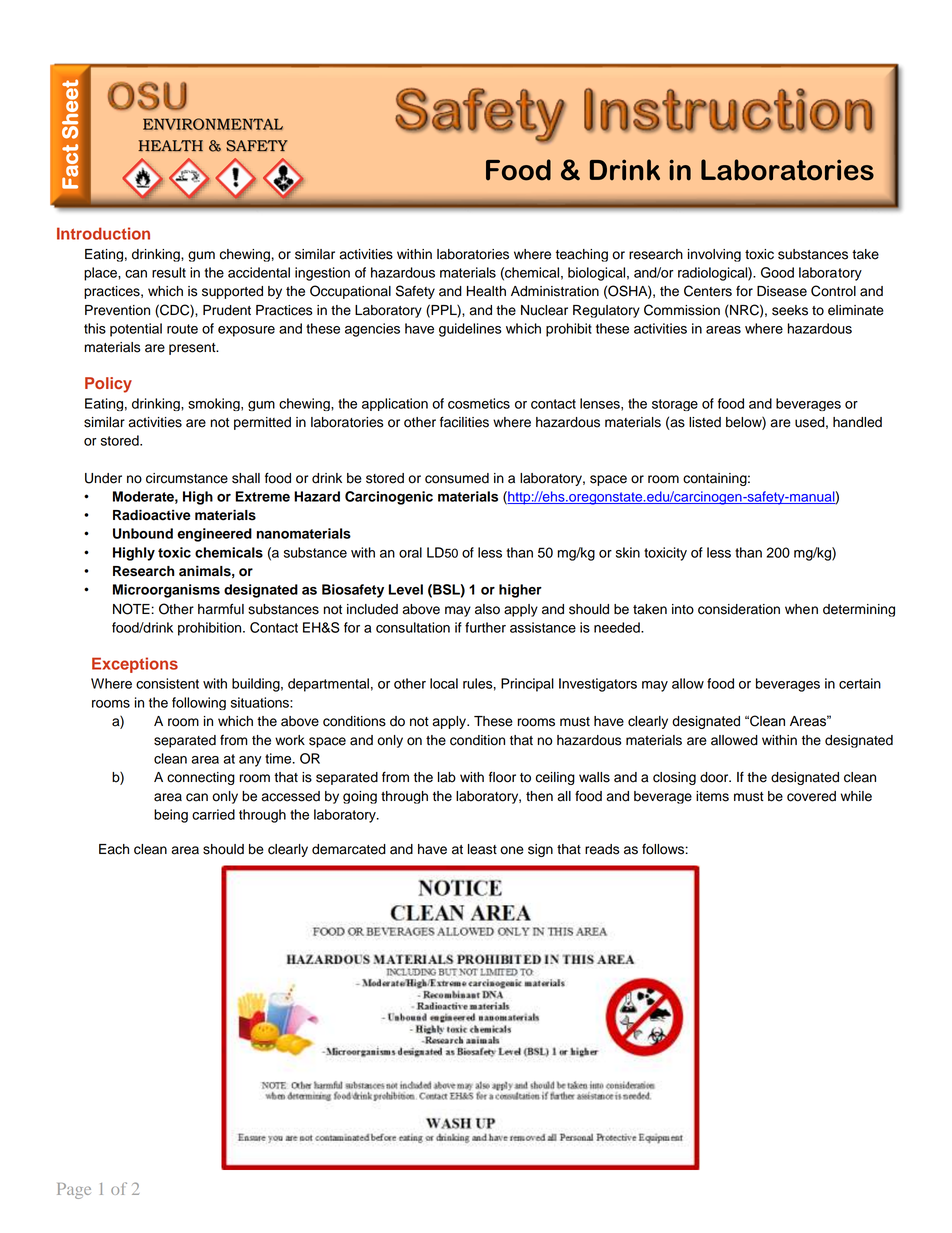 The image size is (952, 1233). What do you see at coordinates (555, 291) in the document?
I see `Administration` at bounding box center [555, 291].
